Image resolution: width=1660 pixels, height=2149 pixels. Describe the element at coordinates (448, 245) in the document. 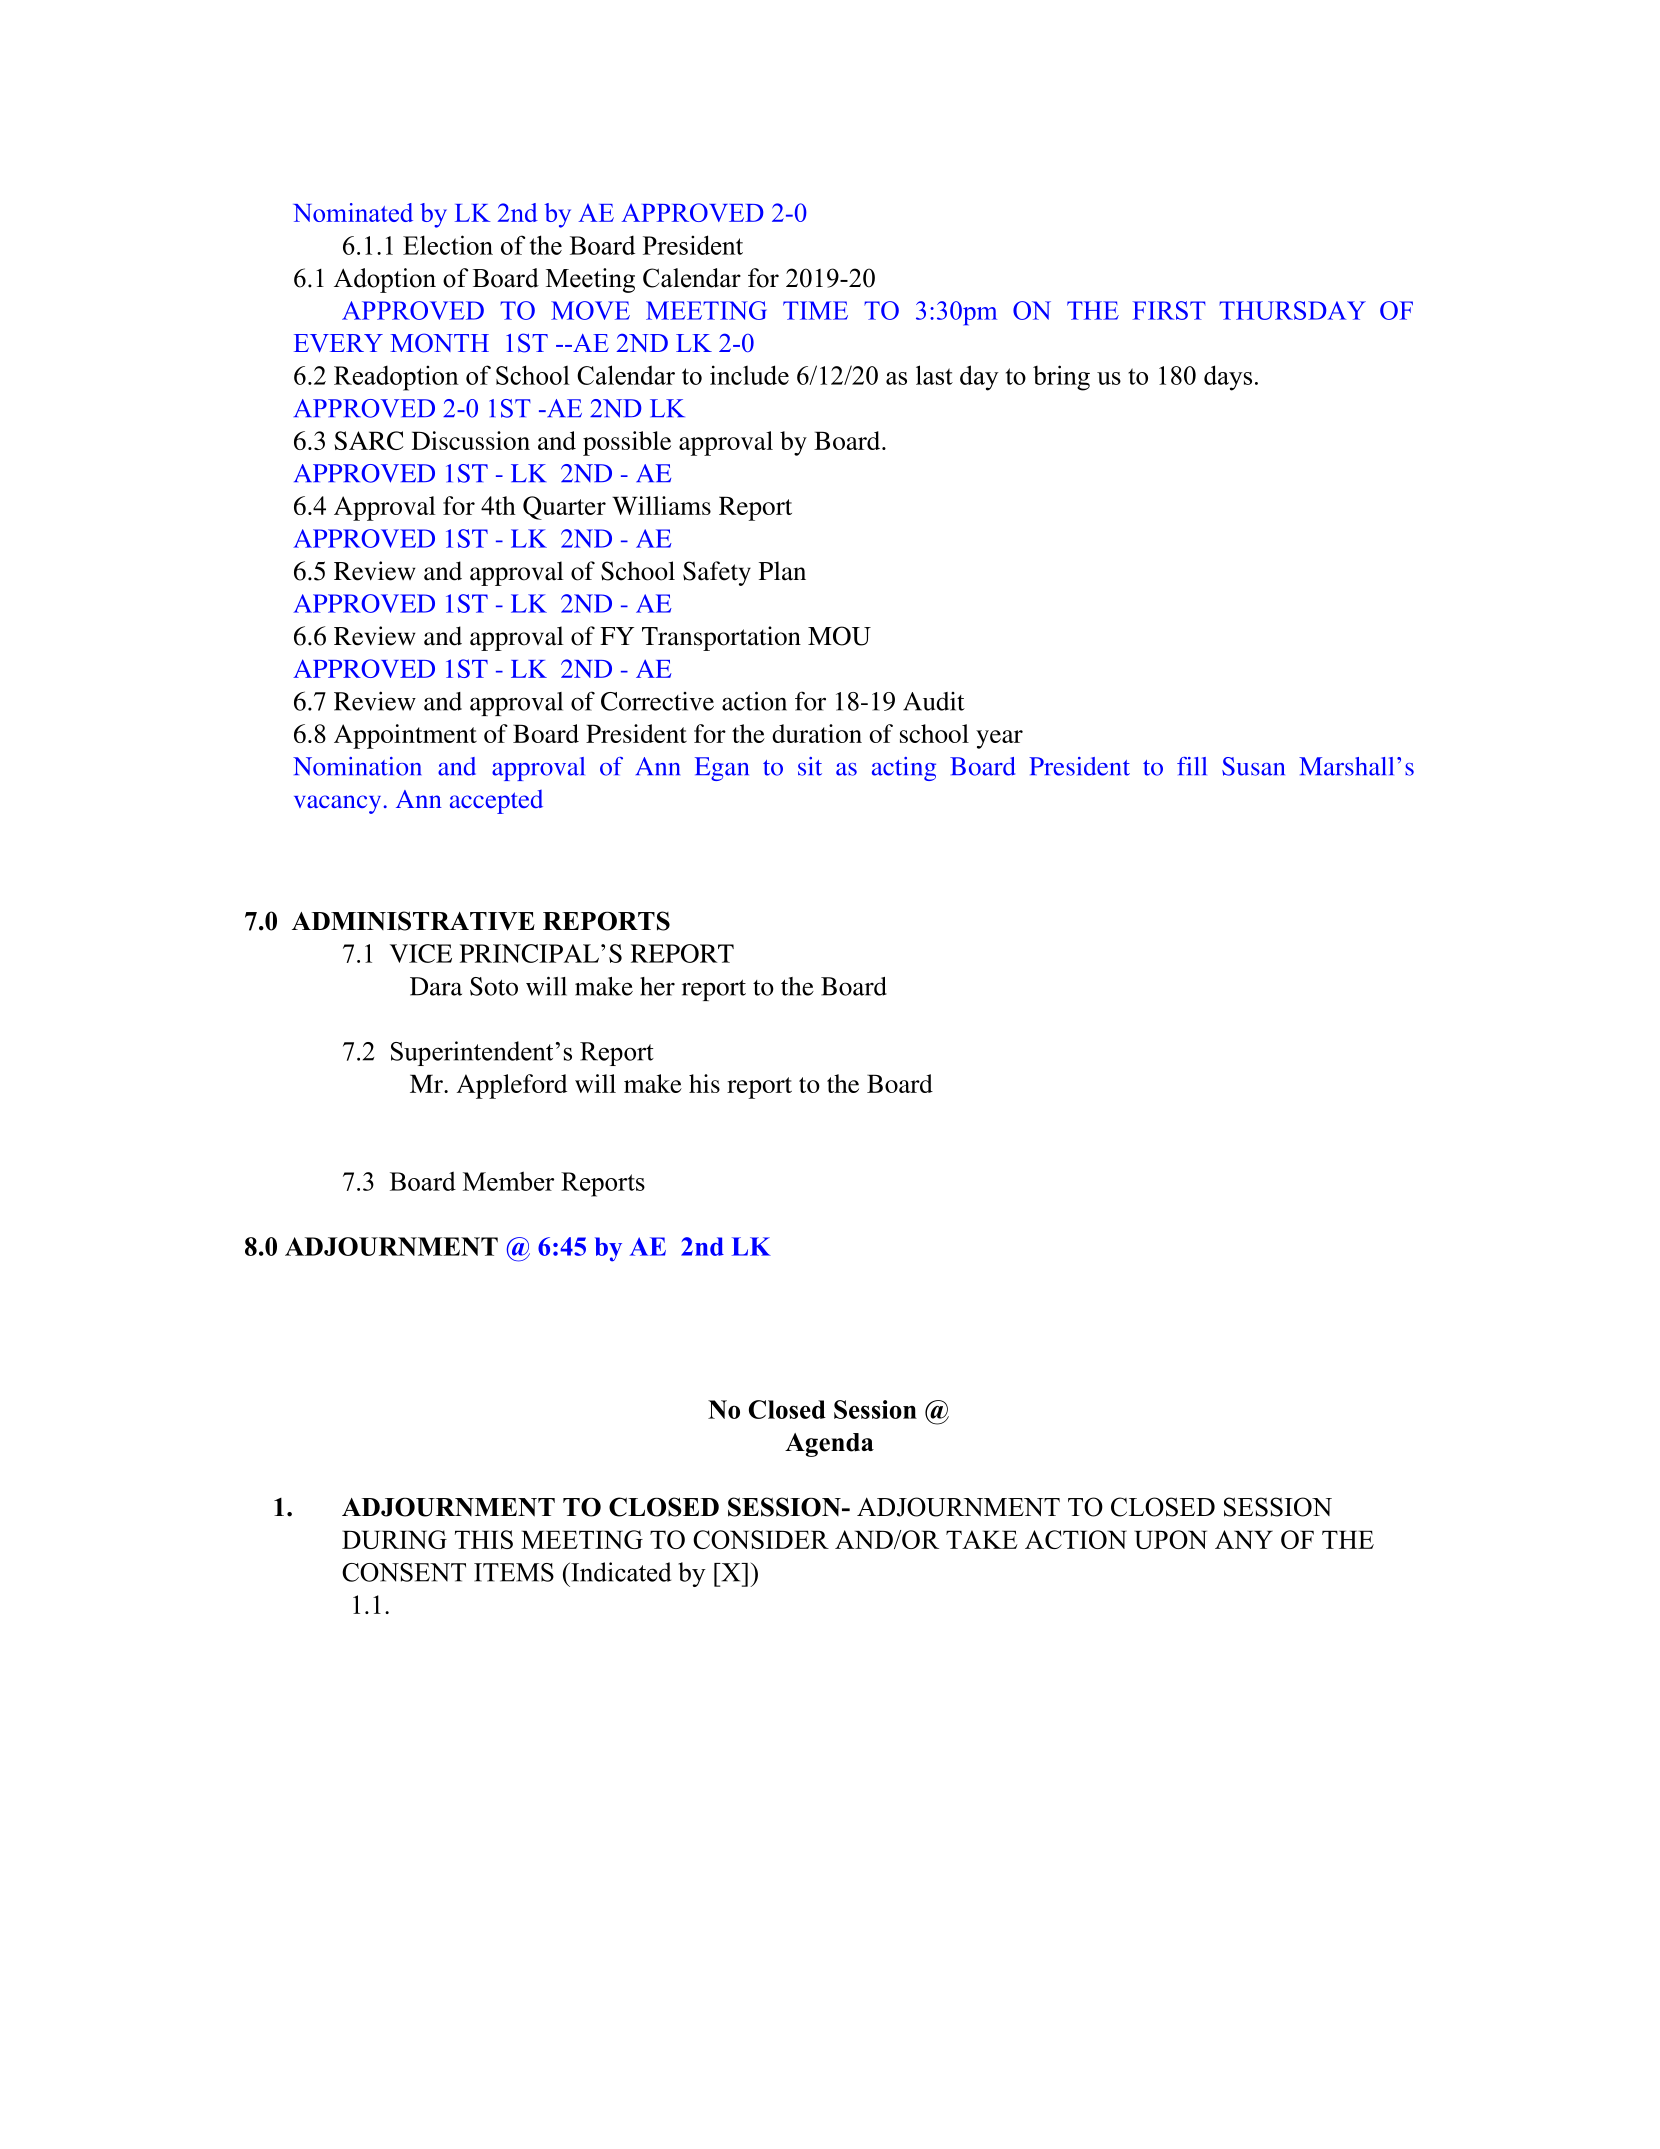

I see `Election` at that location.
